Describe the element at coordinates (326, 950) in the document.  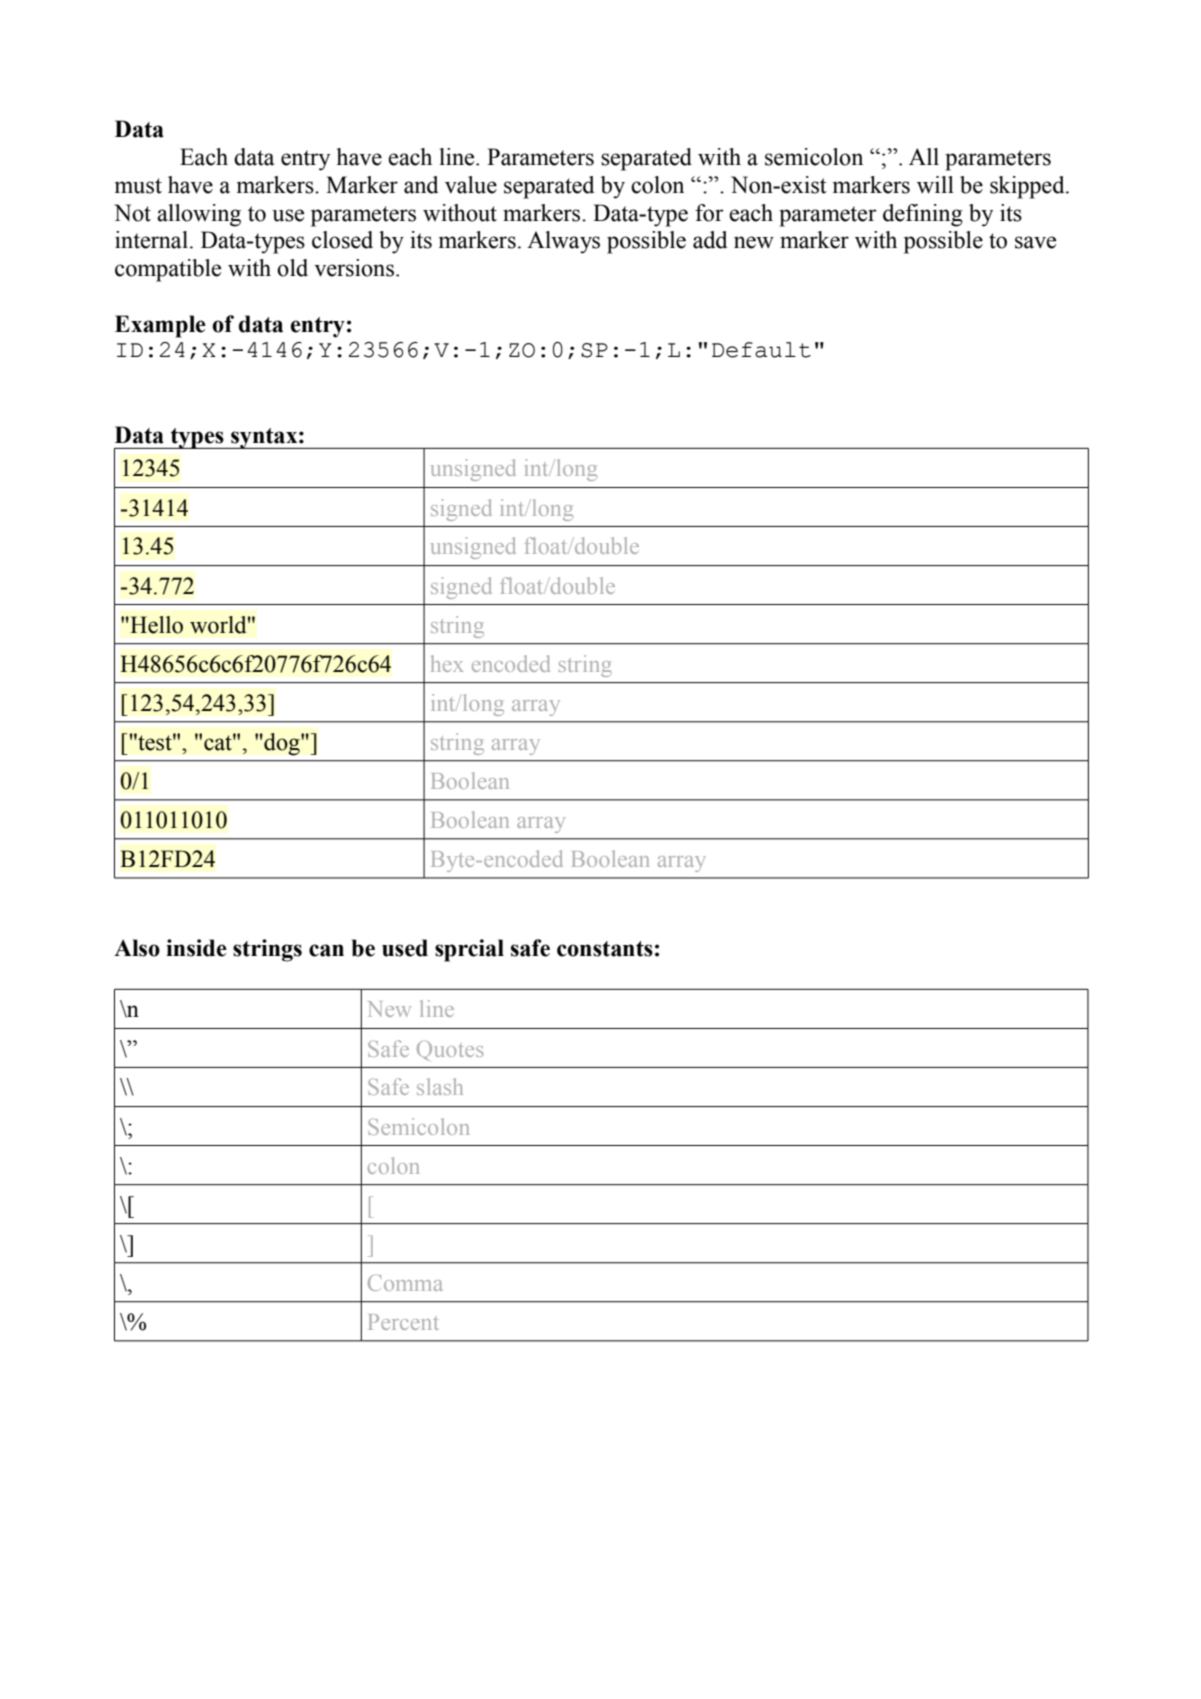
I see `can` at that location.
